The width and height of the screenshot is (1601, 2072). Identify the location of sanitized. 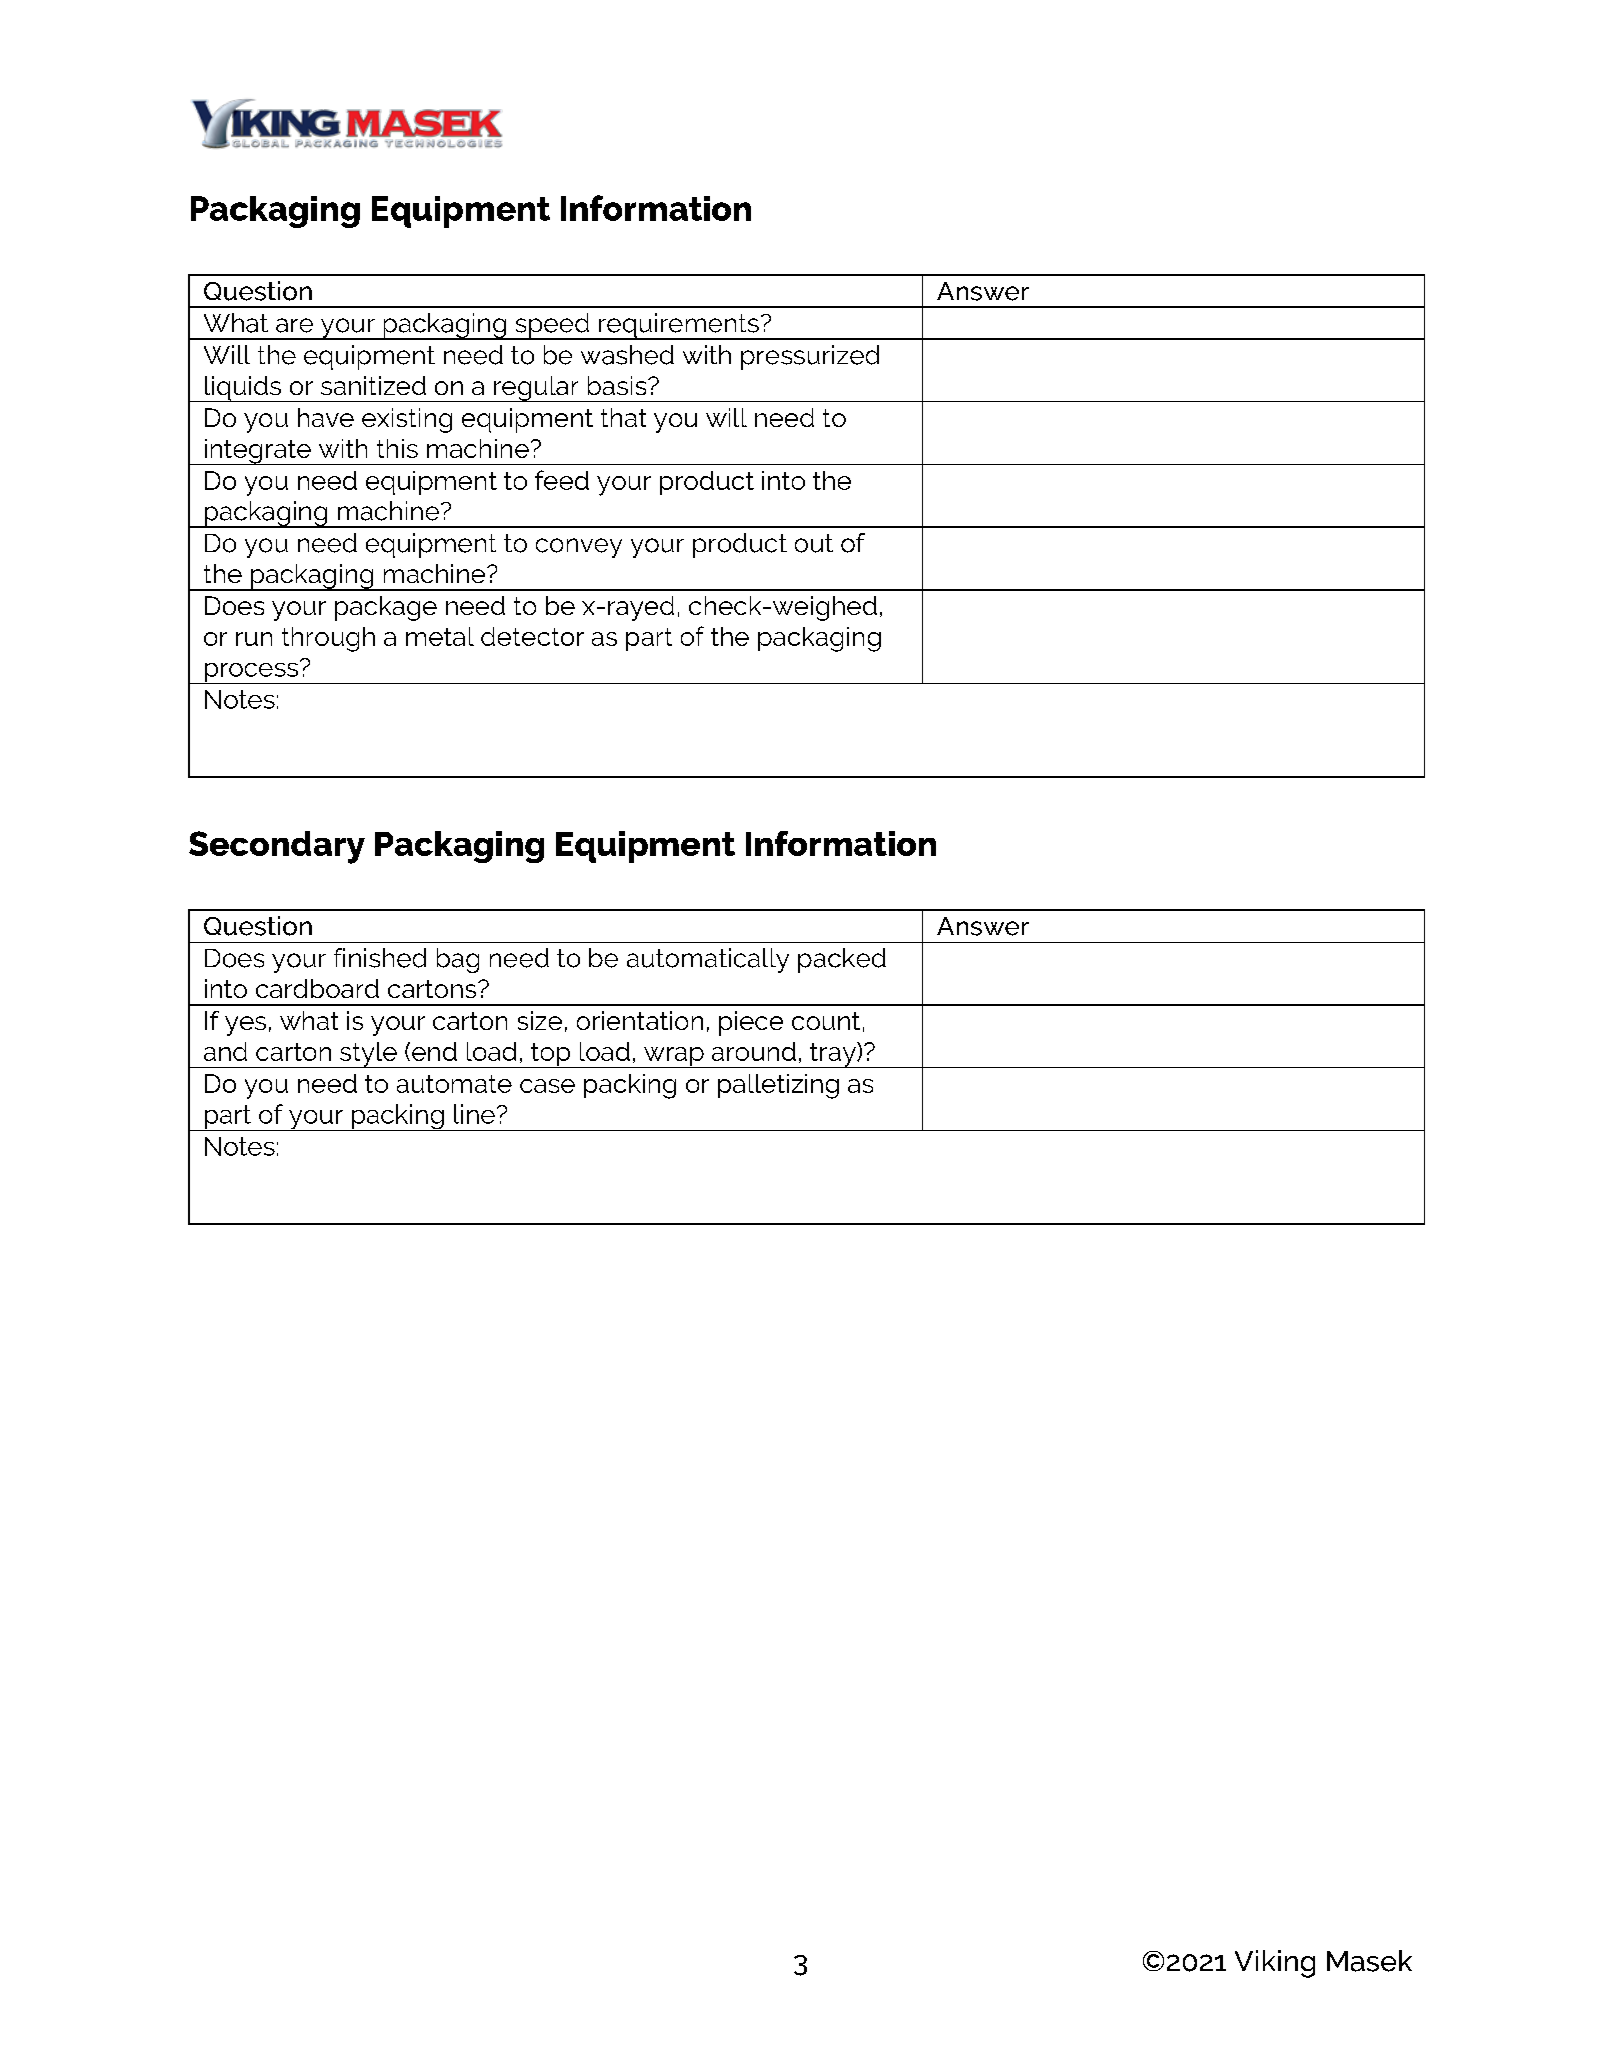
(373, 385).
